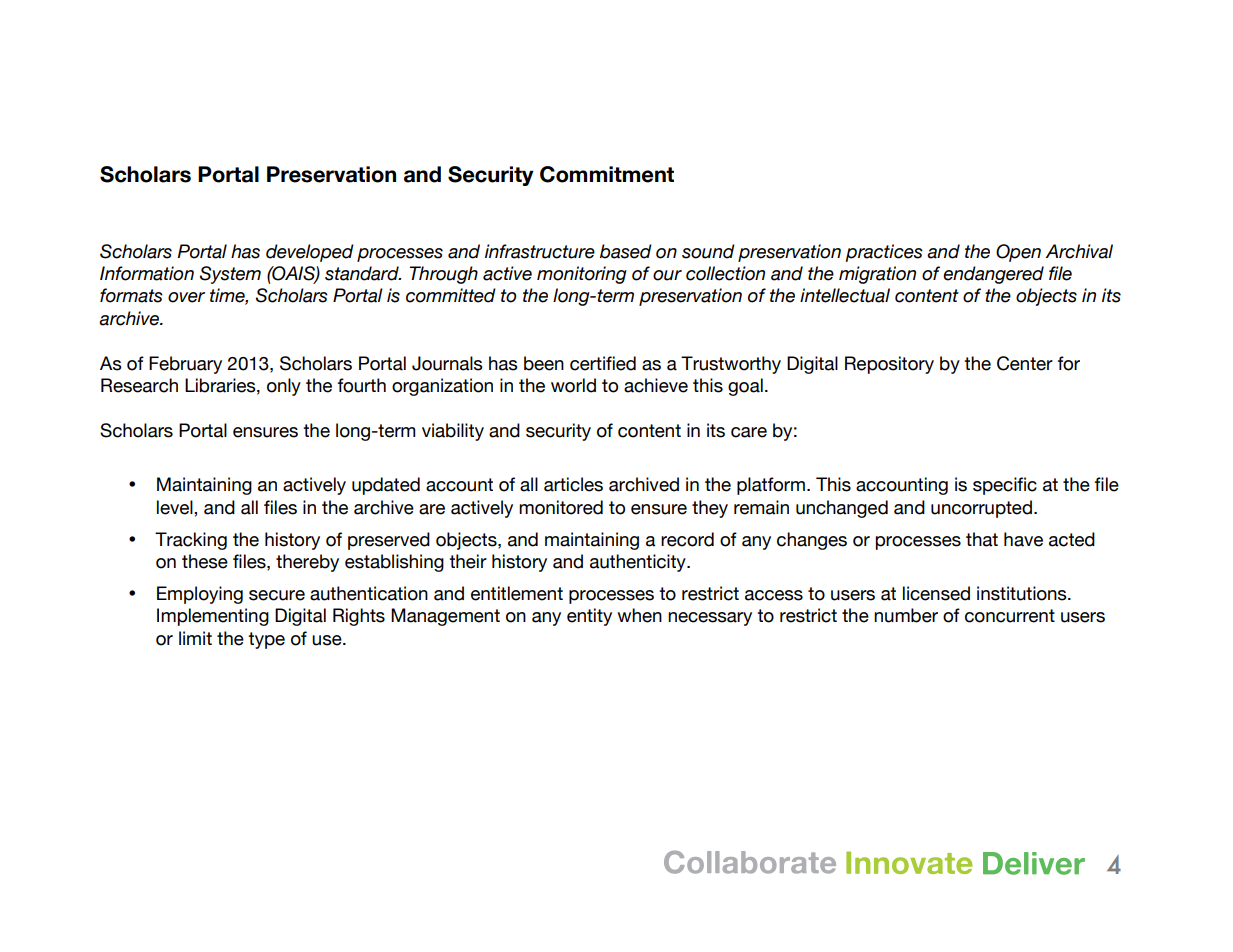 This screenshot has width=1233, height=952. I want to click on February, so click(185, 365).
